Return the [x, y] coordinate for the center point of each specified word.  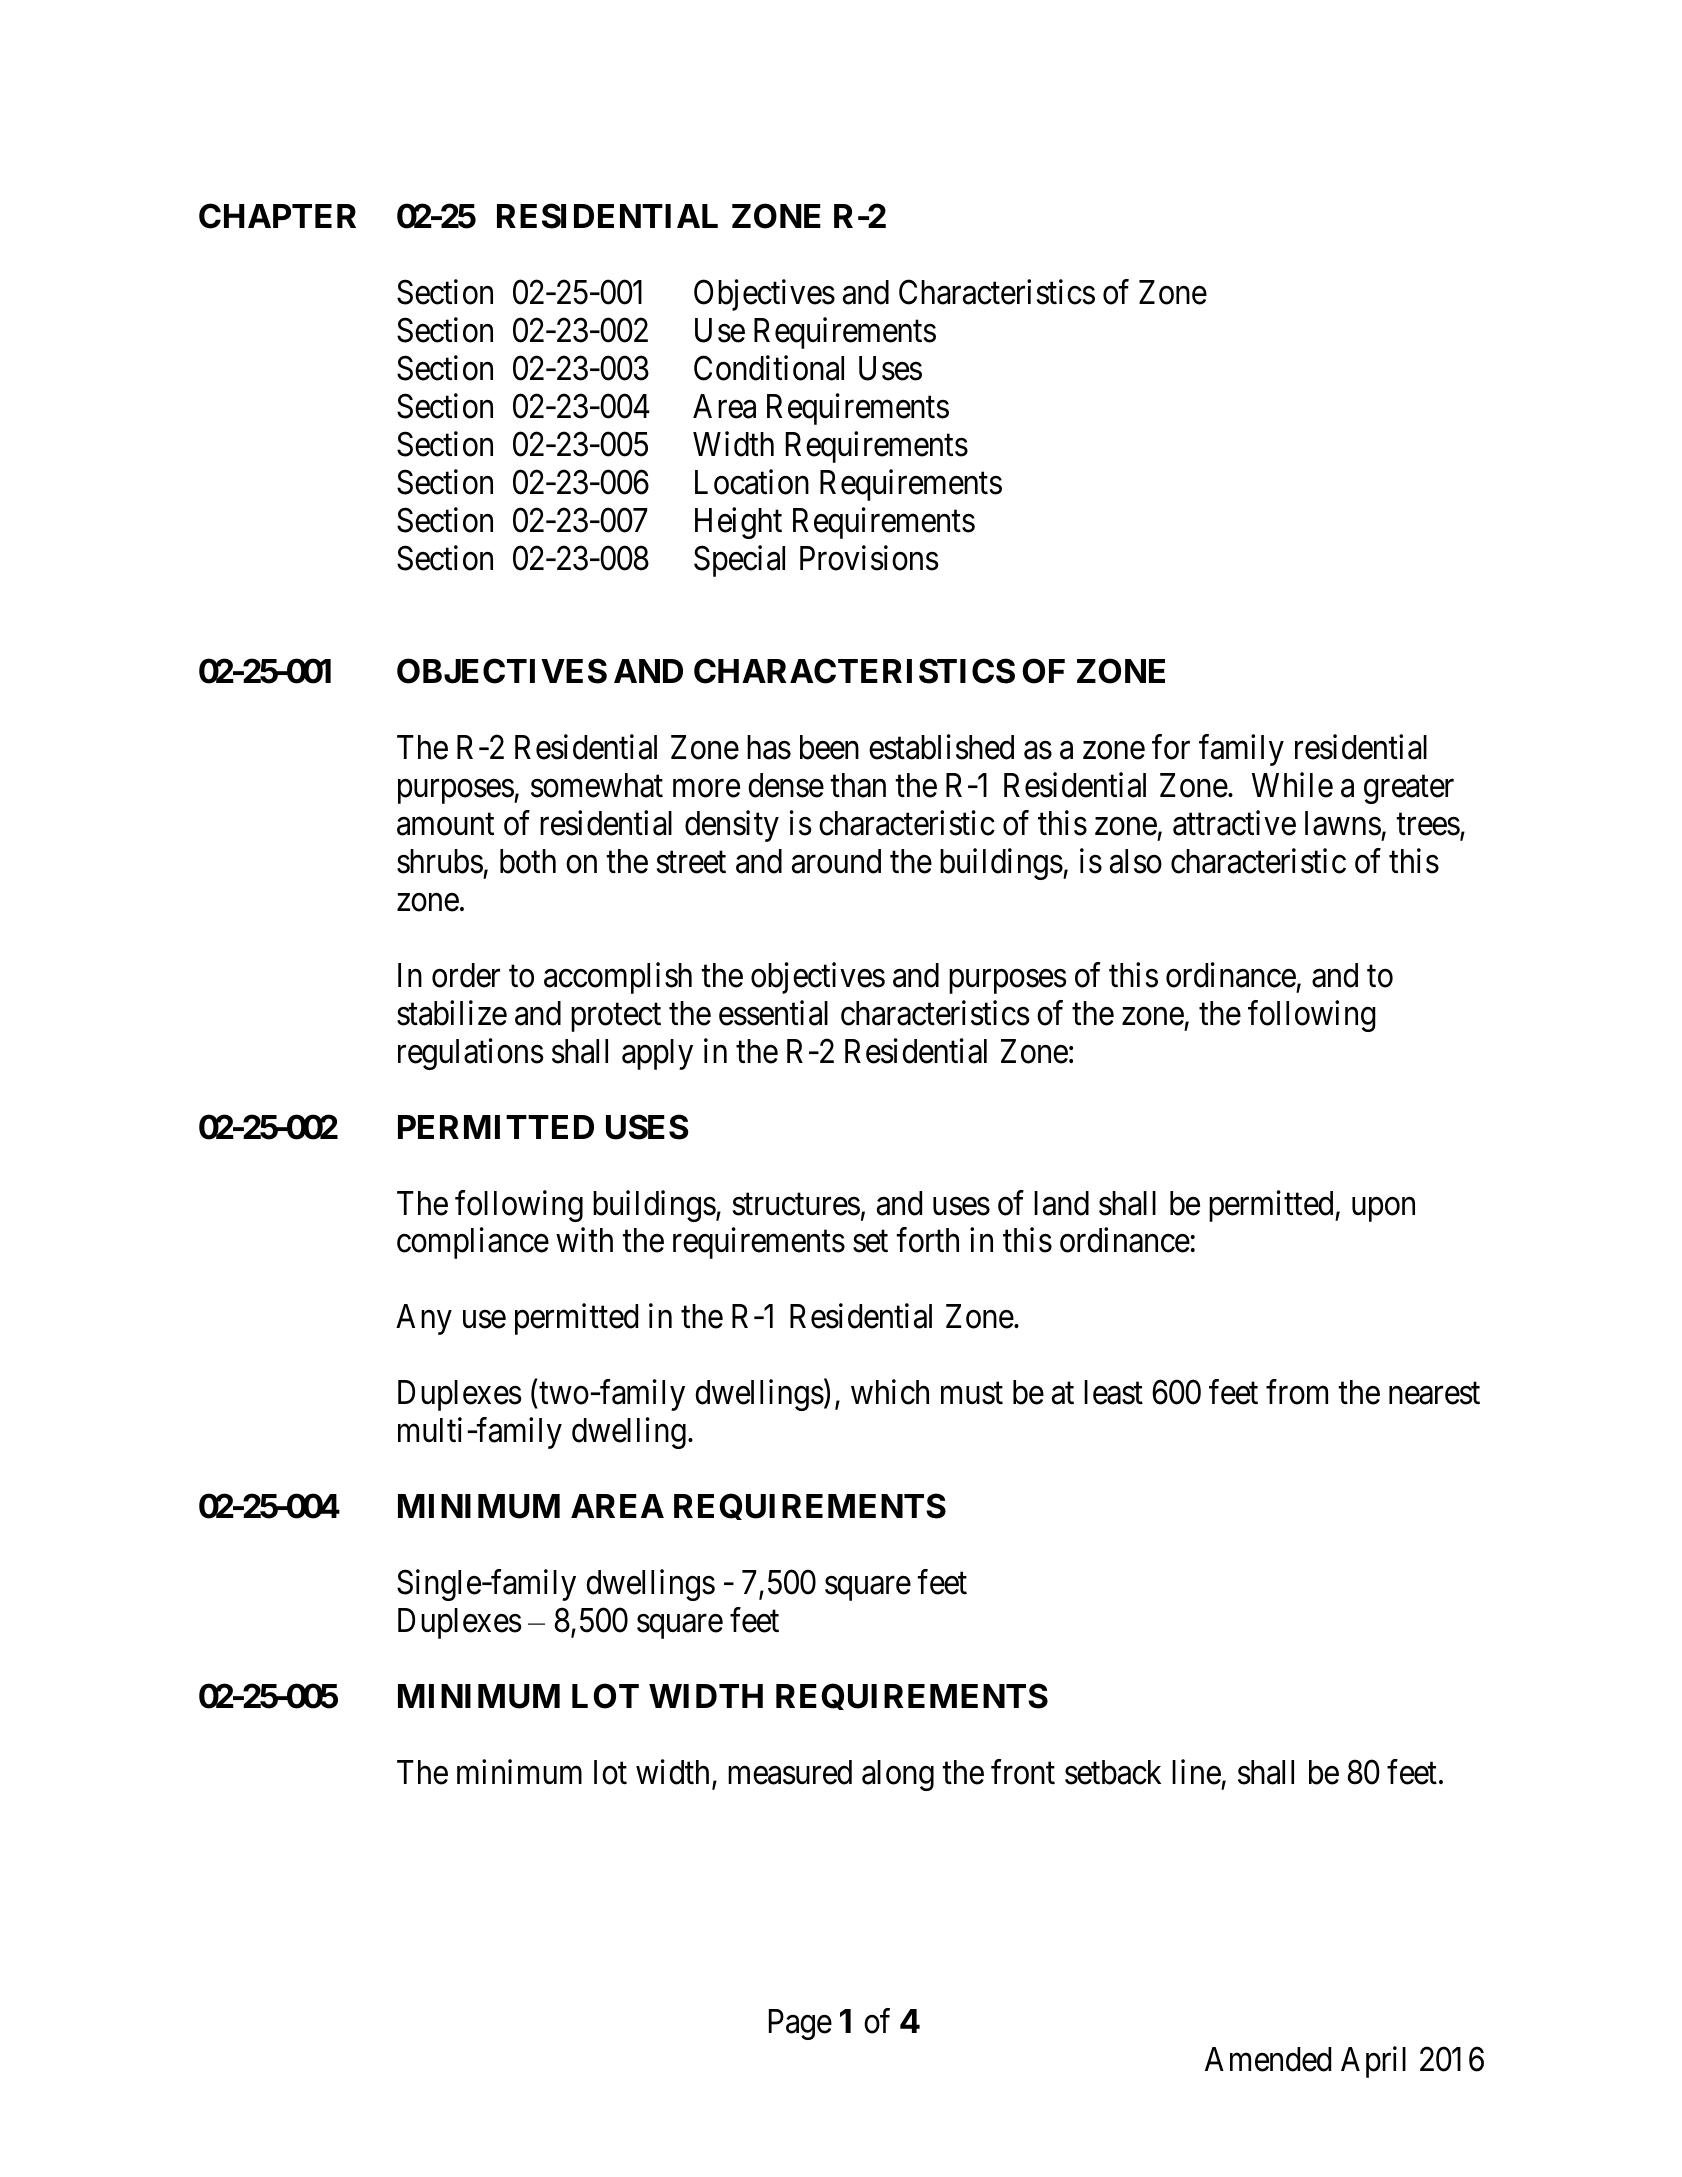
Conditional [769, 368]
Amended [1268, 2059]
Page [800, 2024]
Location [752, 482]
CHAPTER [277, 216]
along [898, 1775]
